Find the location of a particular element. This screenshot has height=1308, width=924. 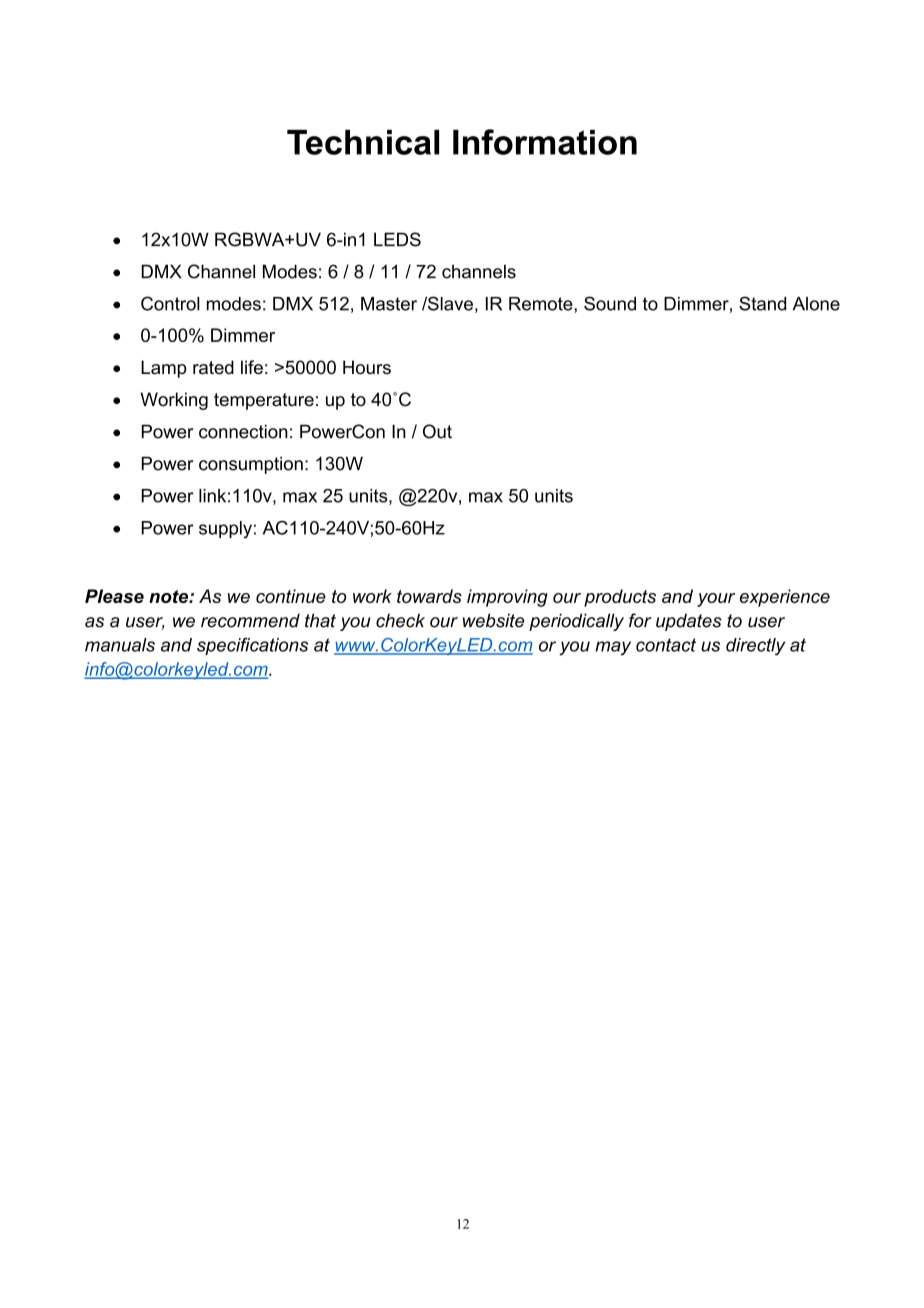

Master is located at coordinates (389, 304).
